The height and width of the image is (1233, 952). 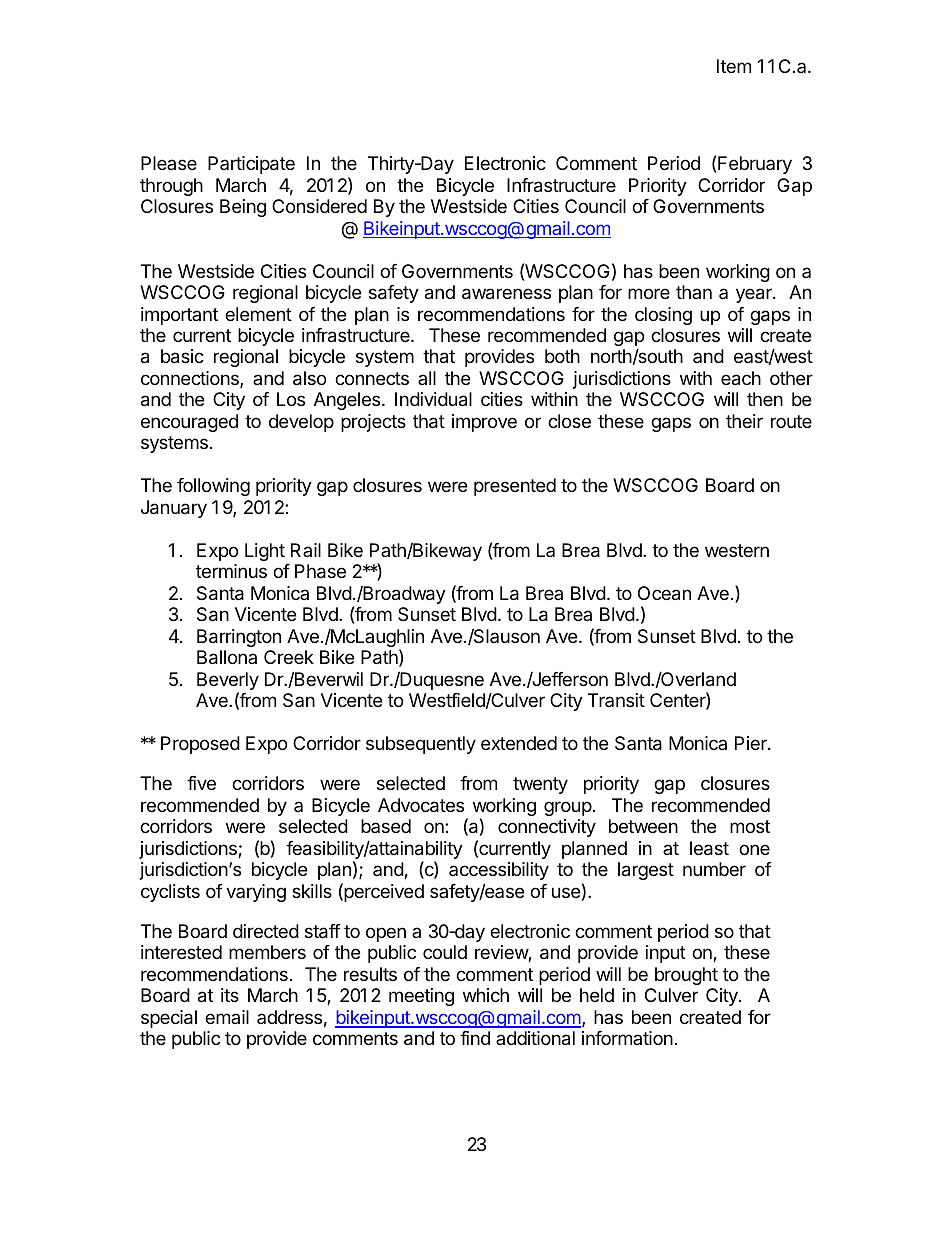 I want to click on Beverly, so click(x=228, y=682).
